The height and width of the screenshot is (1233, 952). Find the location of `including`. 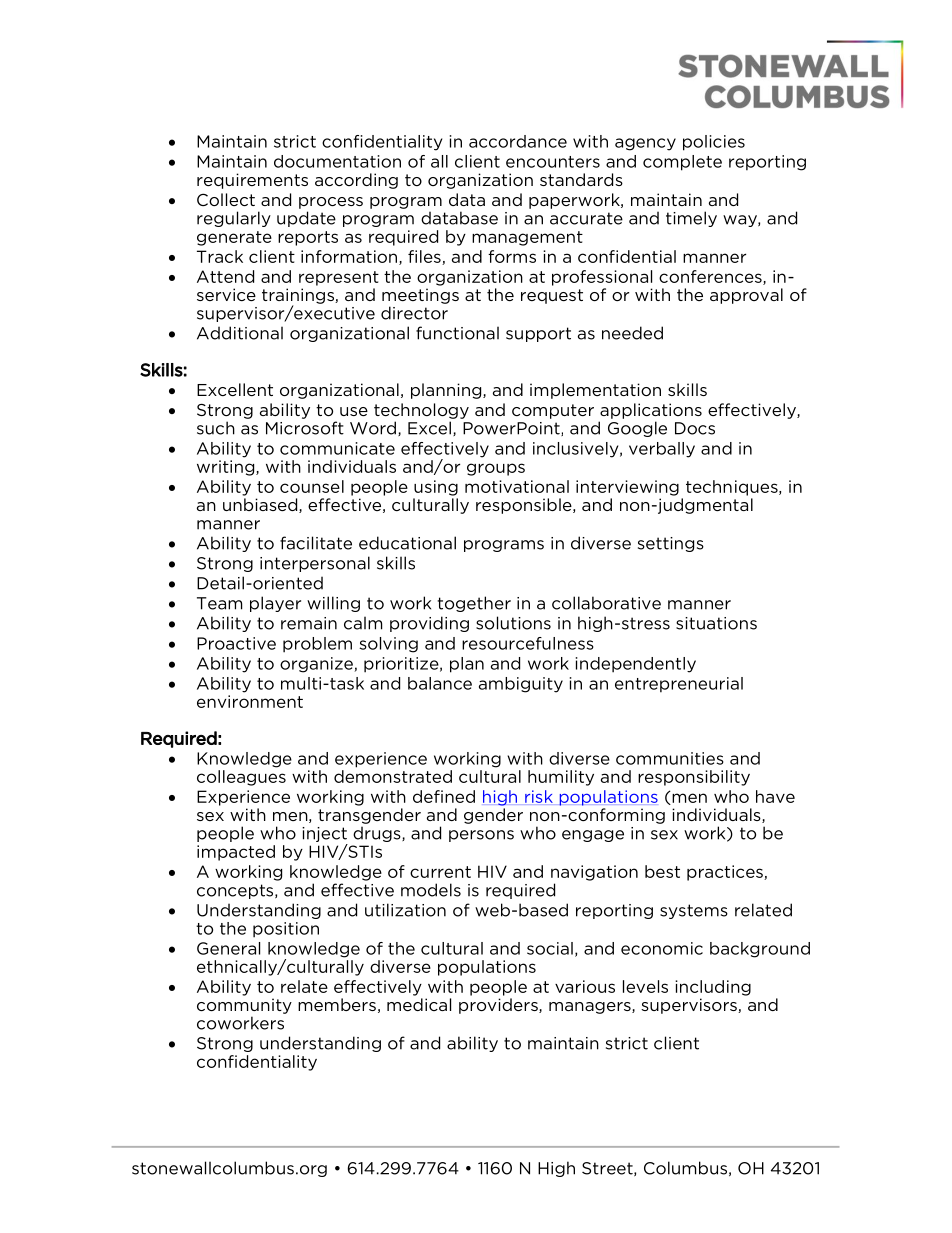

including is located at coordinates (713, 988).
